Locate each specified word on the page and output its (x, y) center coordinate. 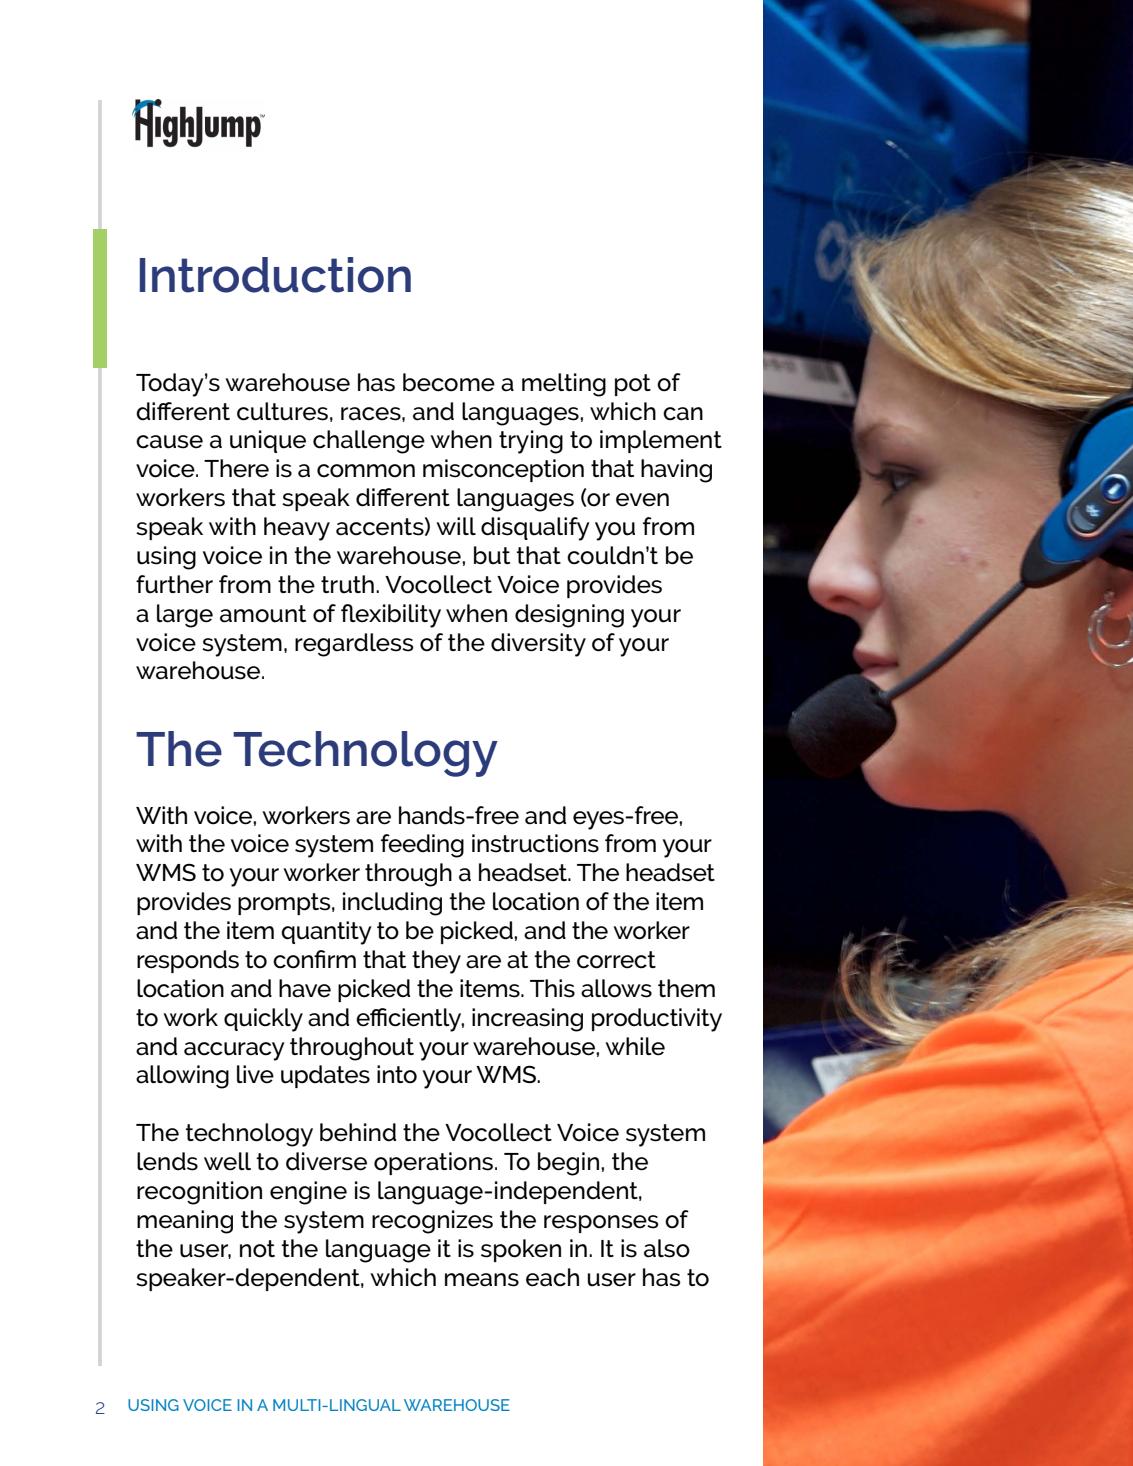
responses (601, 1224)
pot (633, 385)
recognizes (432, 1222)
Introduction (275, 275)
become (449, 382)
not (257, 1249)
